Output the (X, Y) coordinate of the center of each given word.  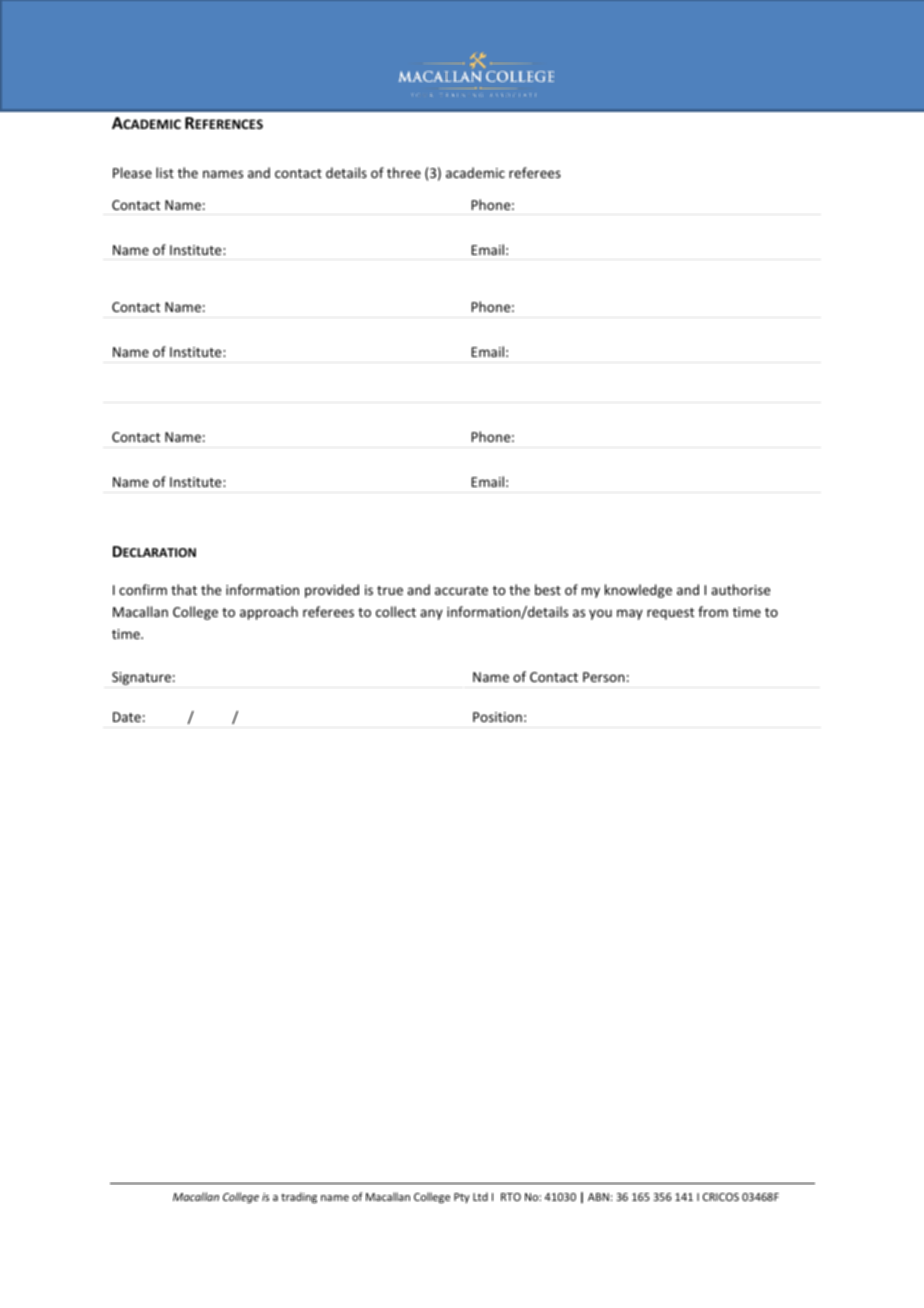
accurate (461, 590)
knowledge (638, 591)
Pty (462, 1198)
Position (497, 717)
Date (127, 717)
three (404, 172)
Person (604, 677)
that (184, 589)
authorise (740, 589)
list (165, 172)
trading (299, 1198)
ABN (598, 1197)
